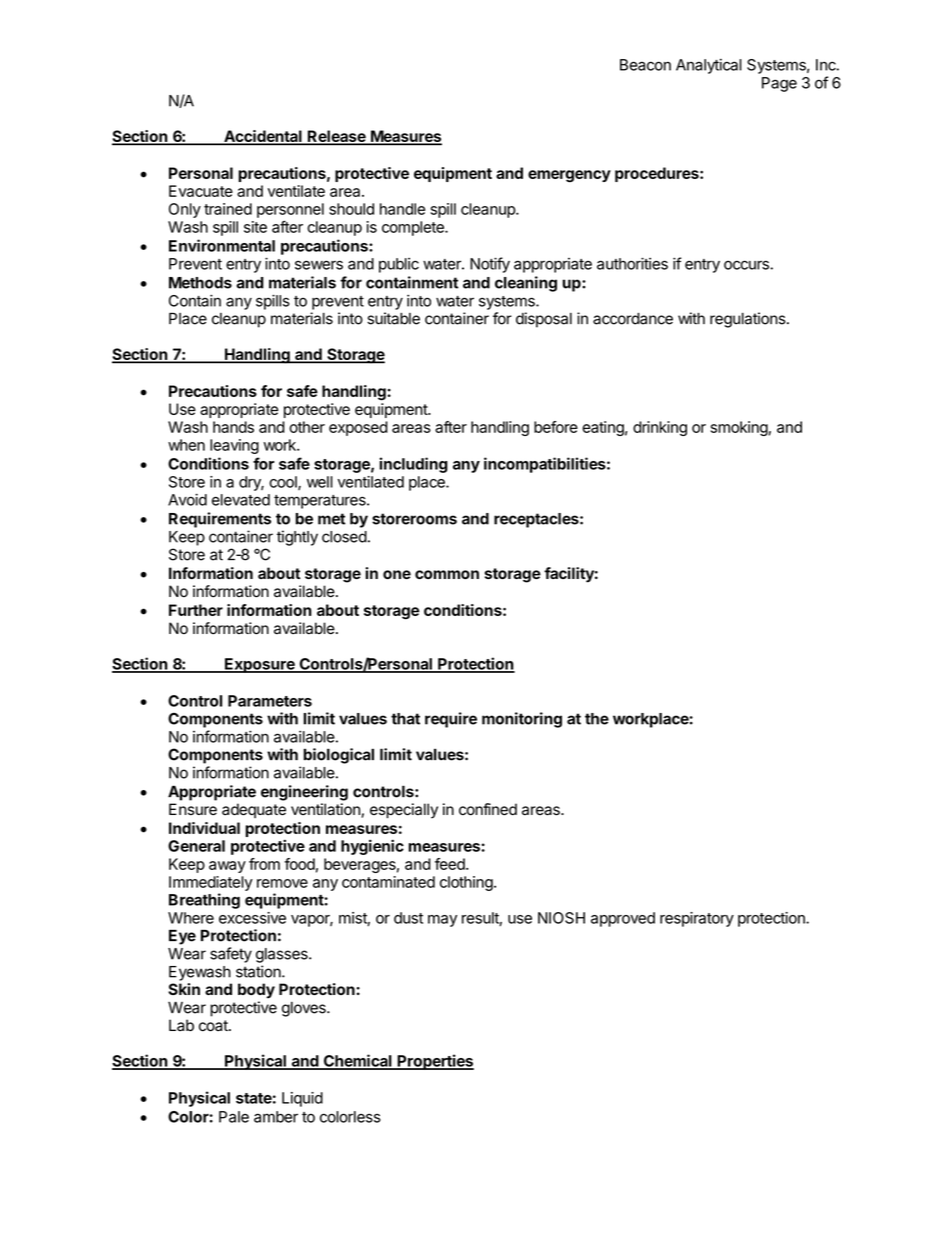 The height and width of the screenshot is (1233, 952). I want to click on Analytical, so click(709, 66).
